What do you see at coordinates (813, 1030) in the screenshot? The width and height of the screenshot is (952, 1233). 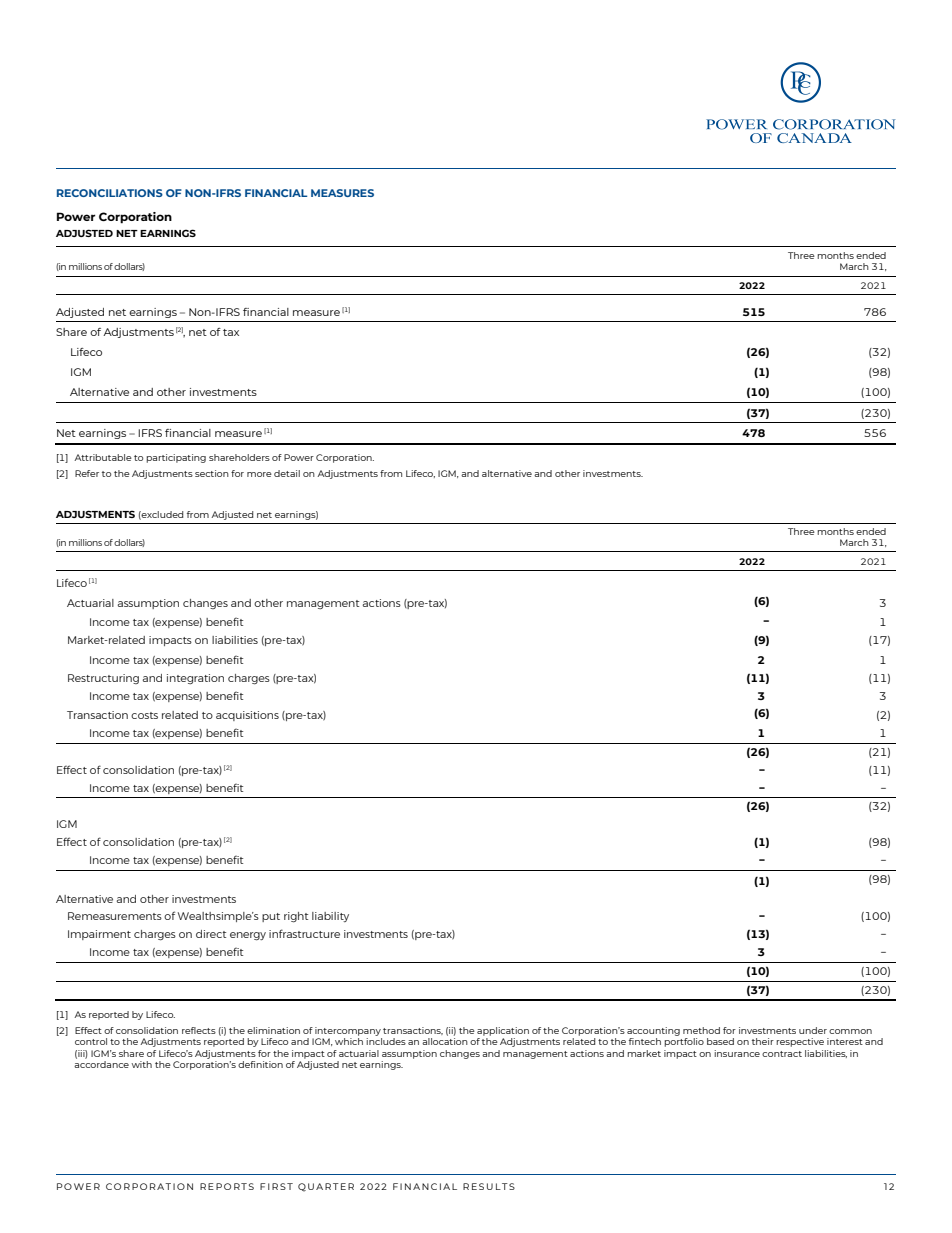 I see `under` at bounding box center [813, 1030].
